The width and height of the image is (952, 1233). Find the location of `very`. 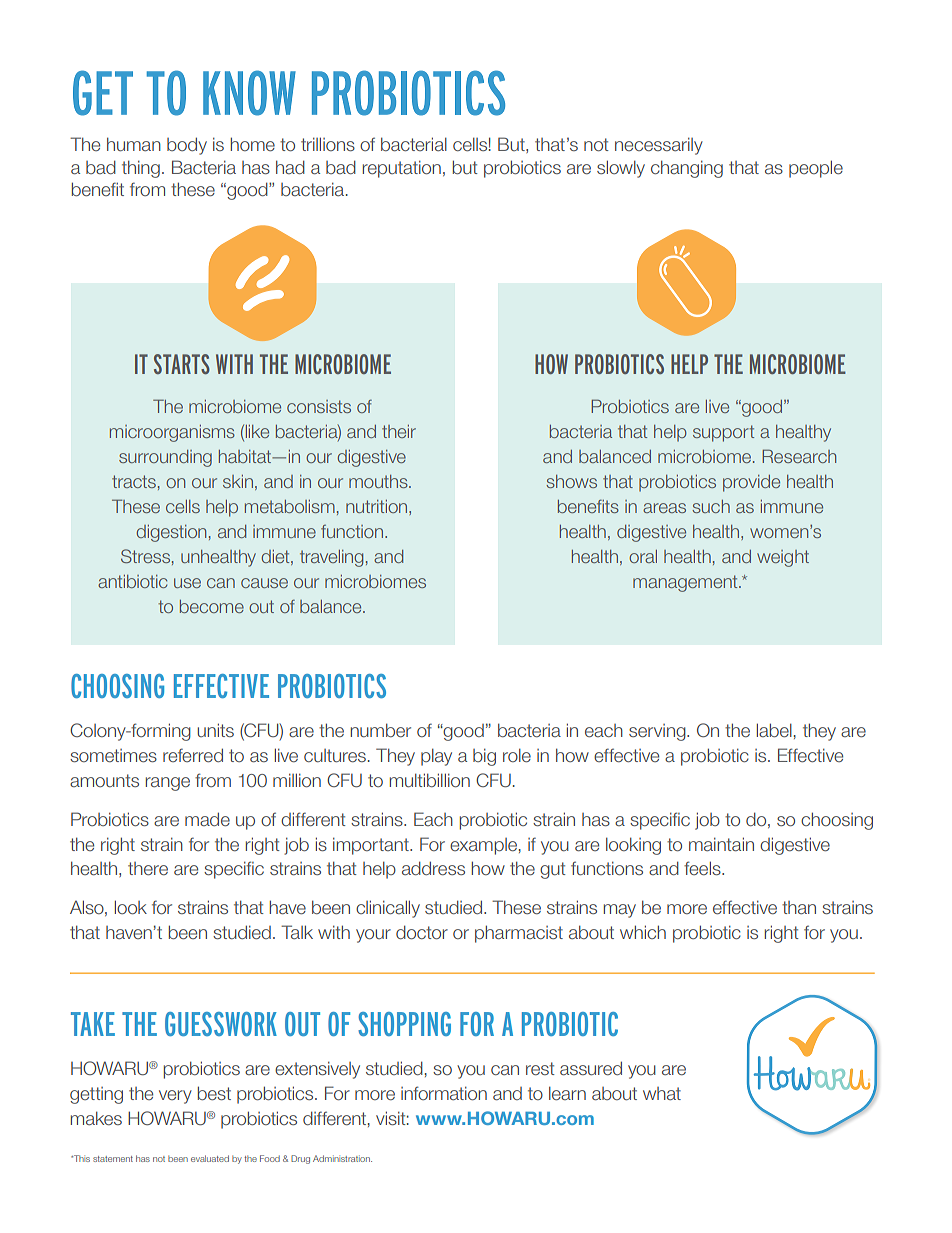

very is located at coordinates (175, 1097).
